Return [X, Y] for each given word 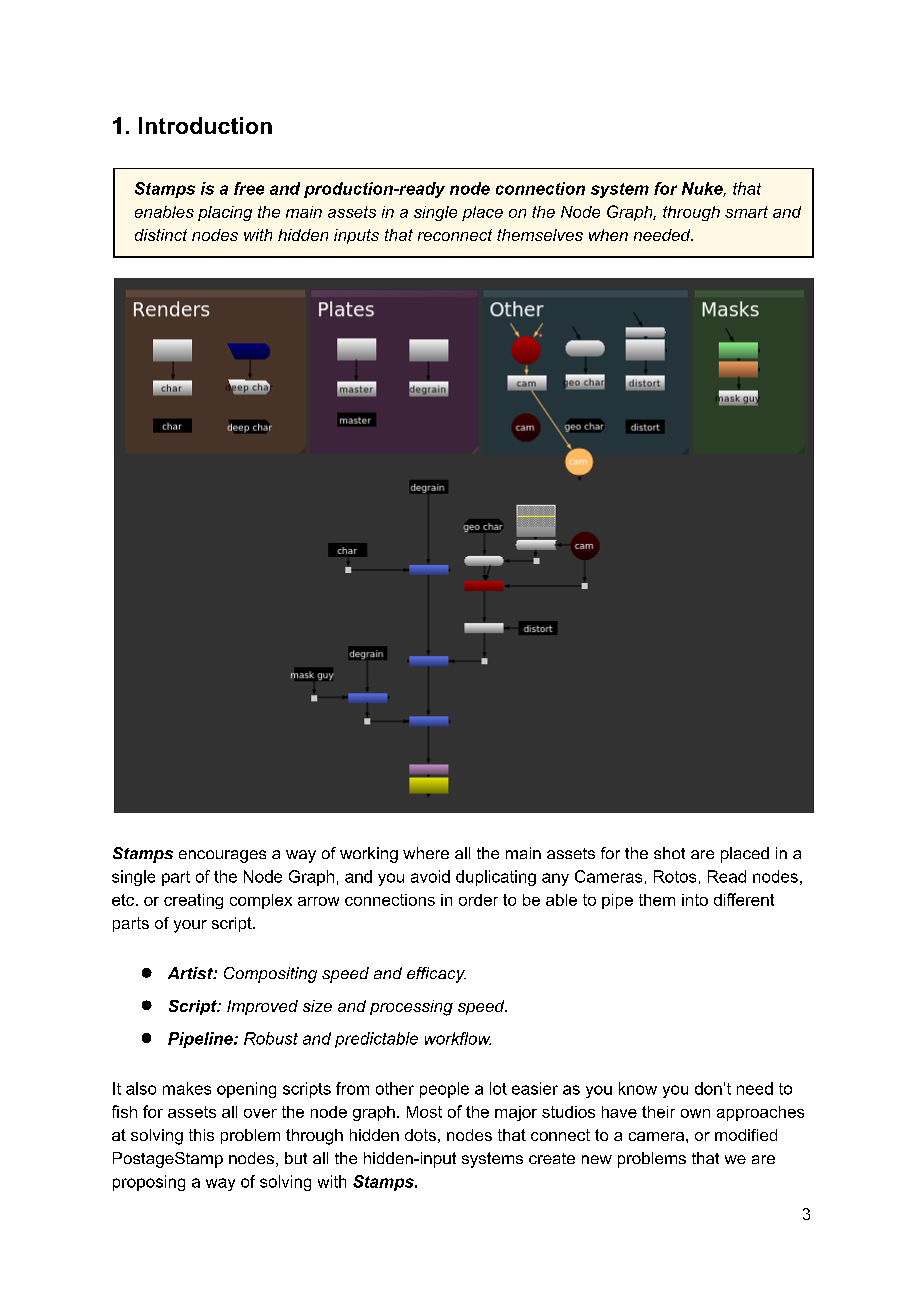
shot [669, 853]
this [201, 1135]
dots [420, 1135]
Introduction [205, 125]
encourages [222, 856]
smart [746, 212]
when [608, 235]
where [426, 853]
